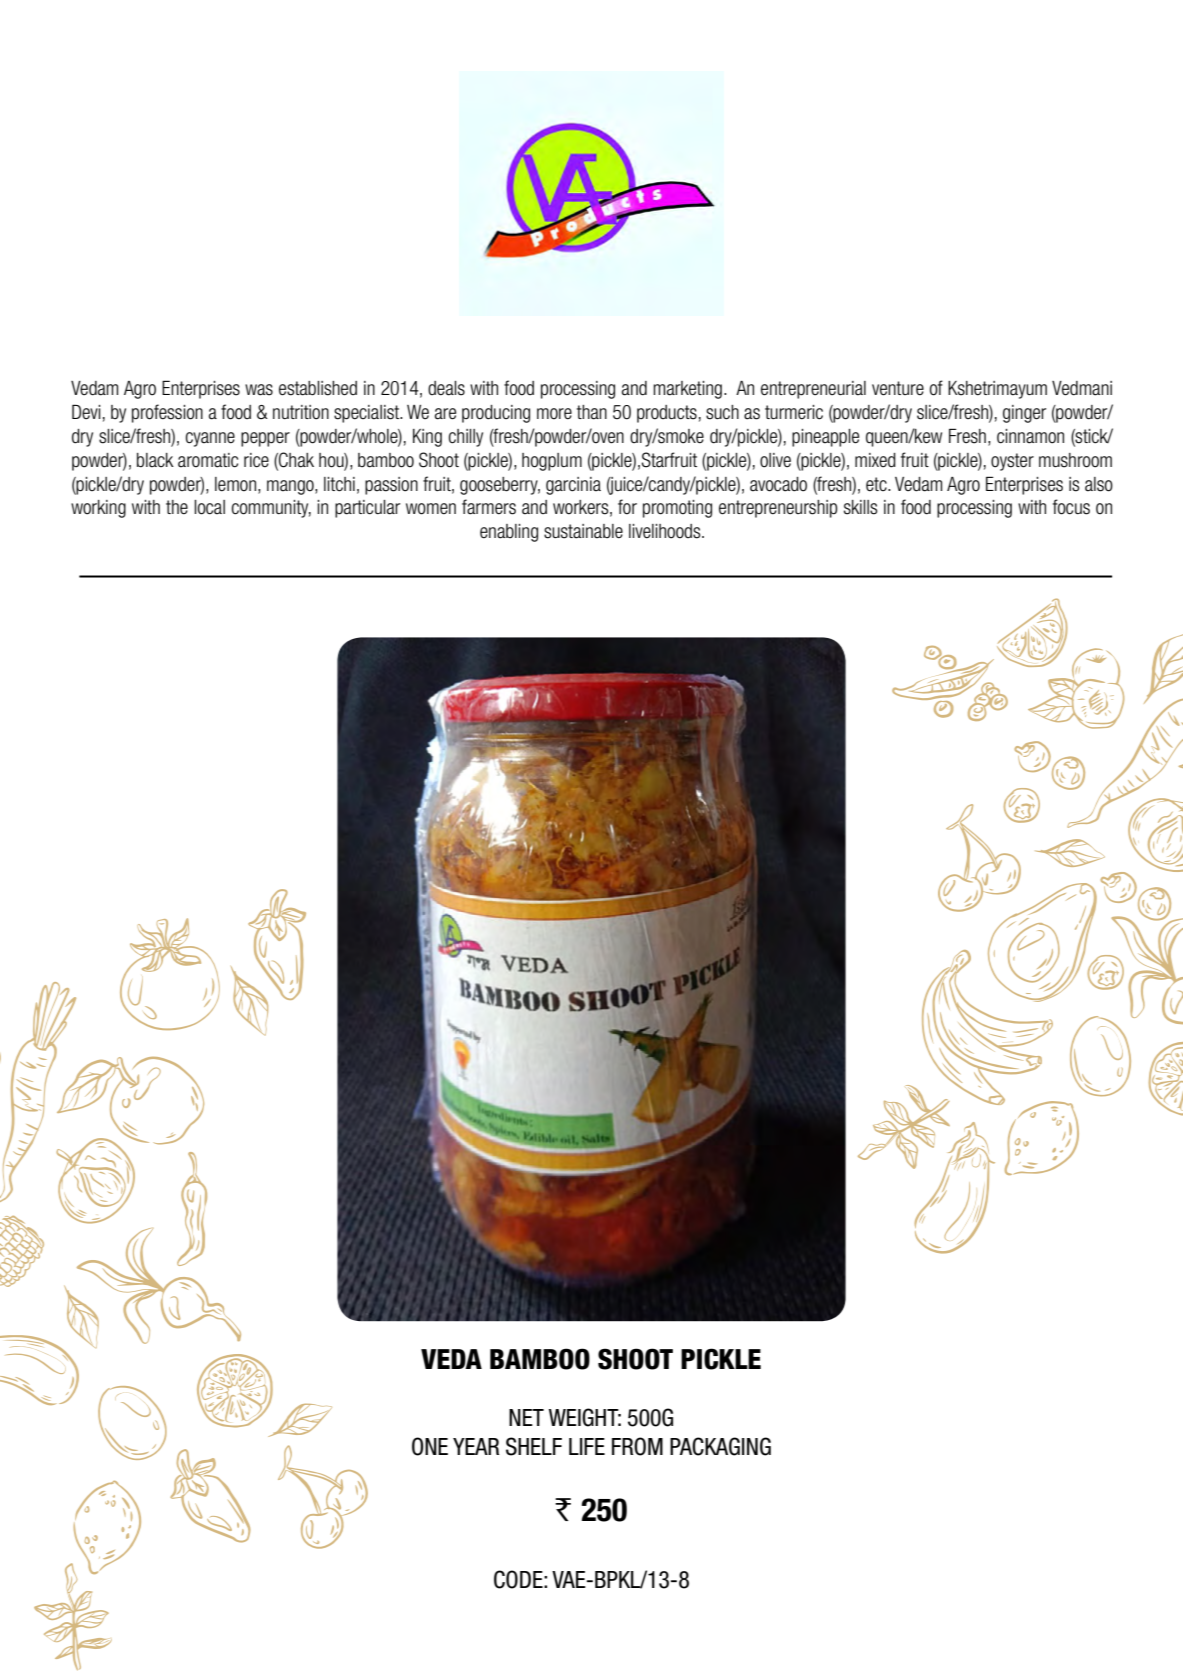 The image size is (1183, 1671). What do you see at coordinates (583, 531) in the page?
I see `sustainable` at bounding box center [583, 531].
